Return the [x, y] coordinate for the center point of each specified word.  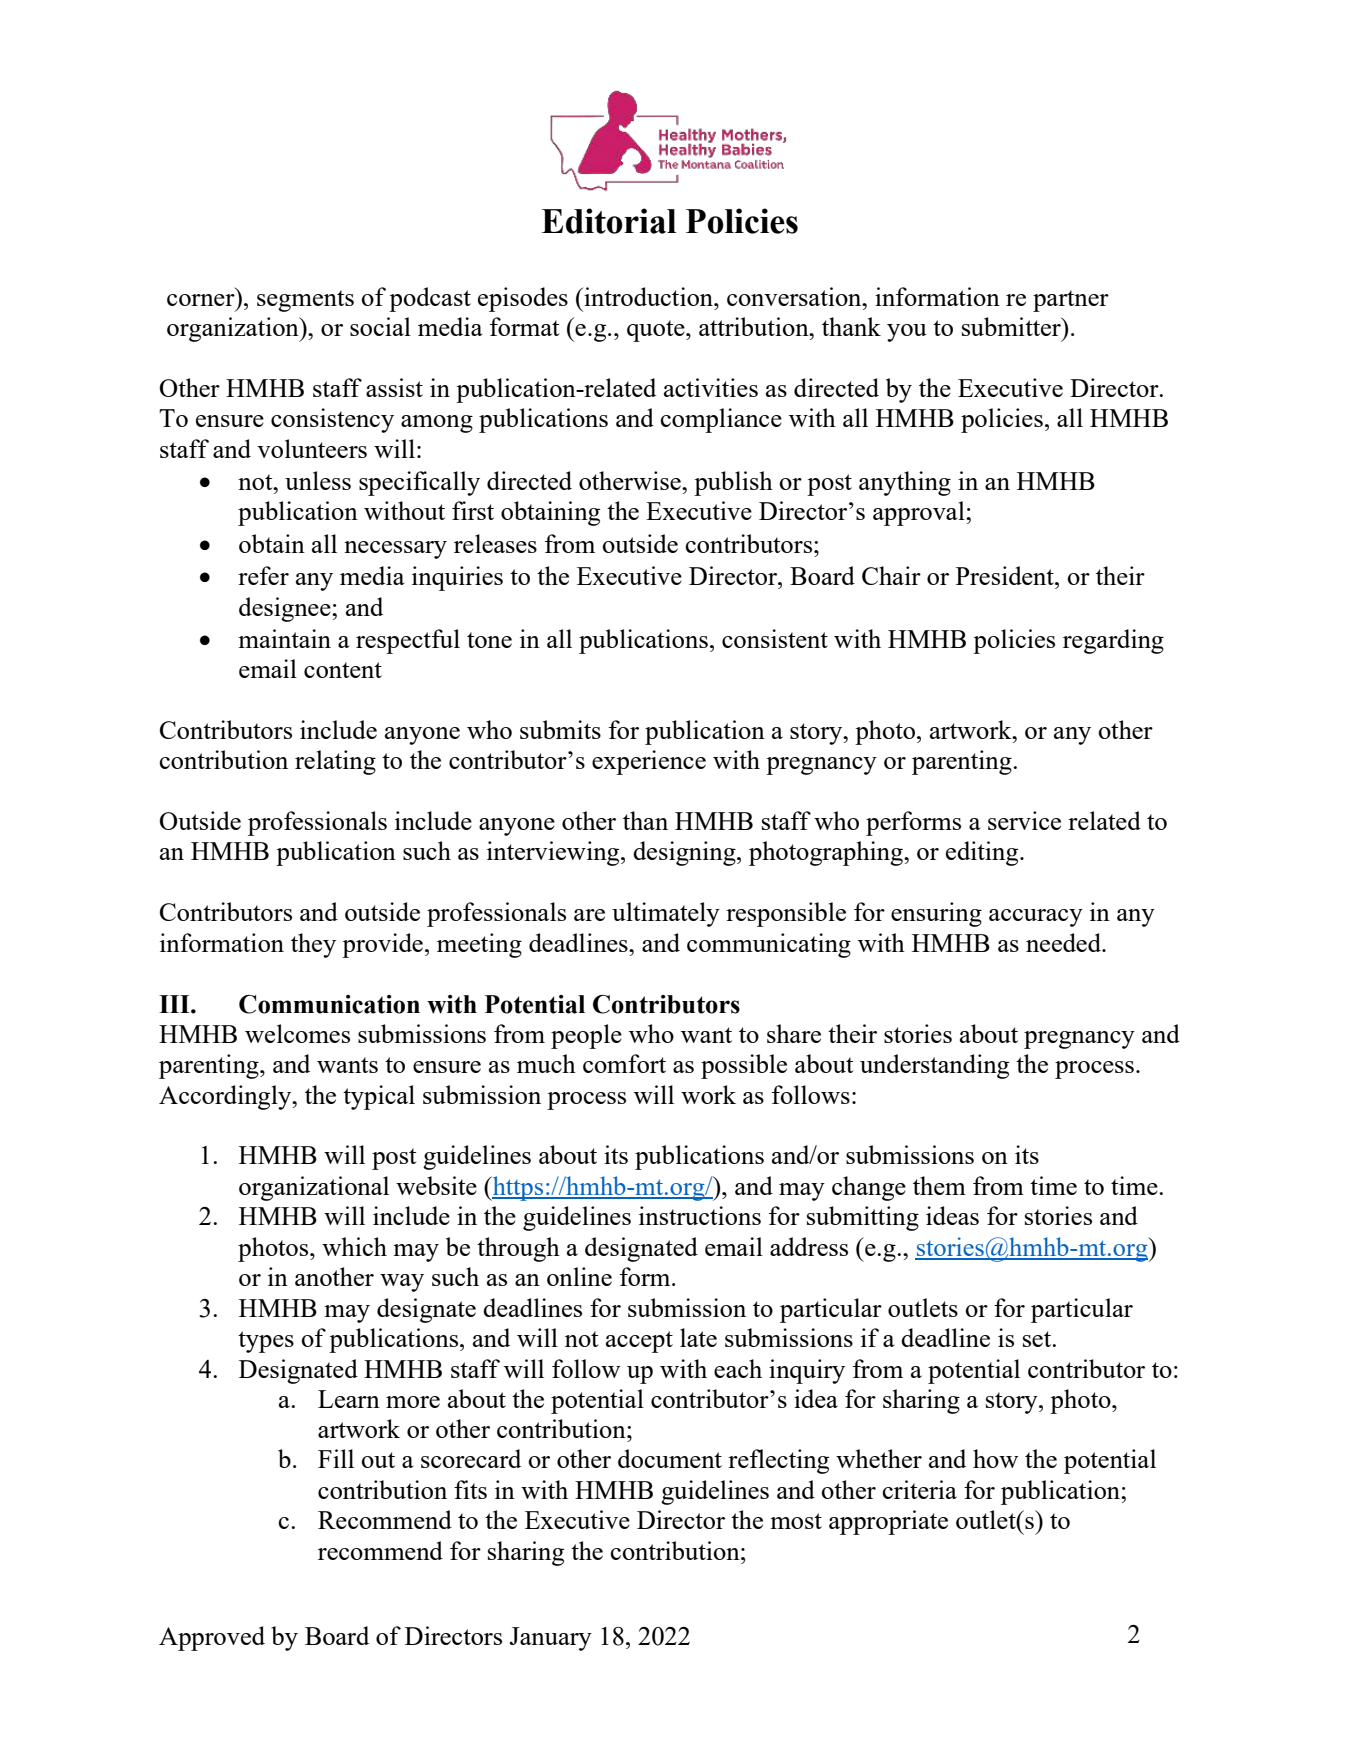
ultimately [666, 914]
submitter [1012, 326]
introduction [648, 296]
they [313, 945]
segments [305, 301]
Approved [212, 1638]
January [551, 1639]
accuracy [1036, 918]
